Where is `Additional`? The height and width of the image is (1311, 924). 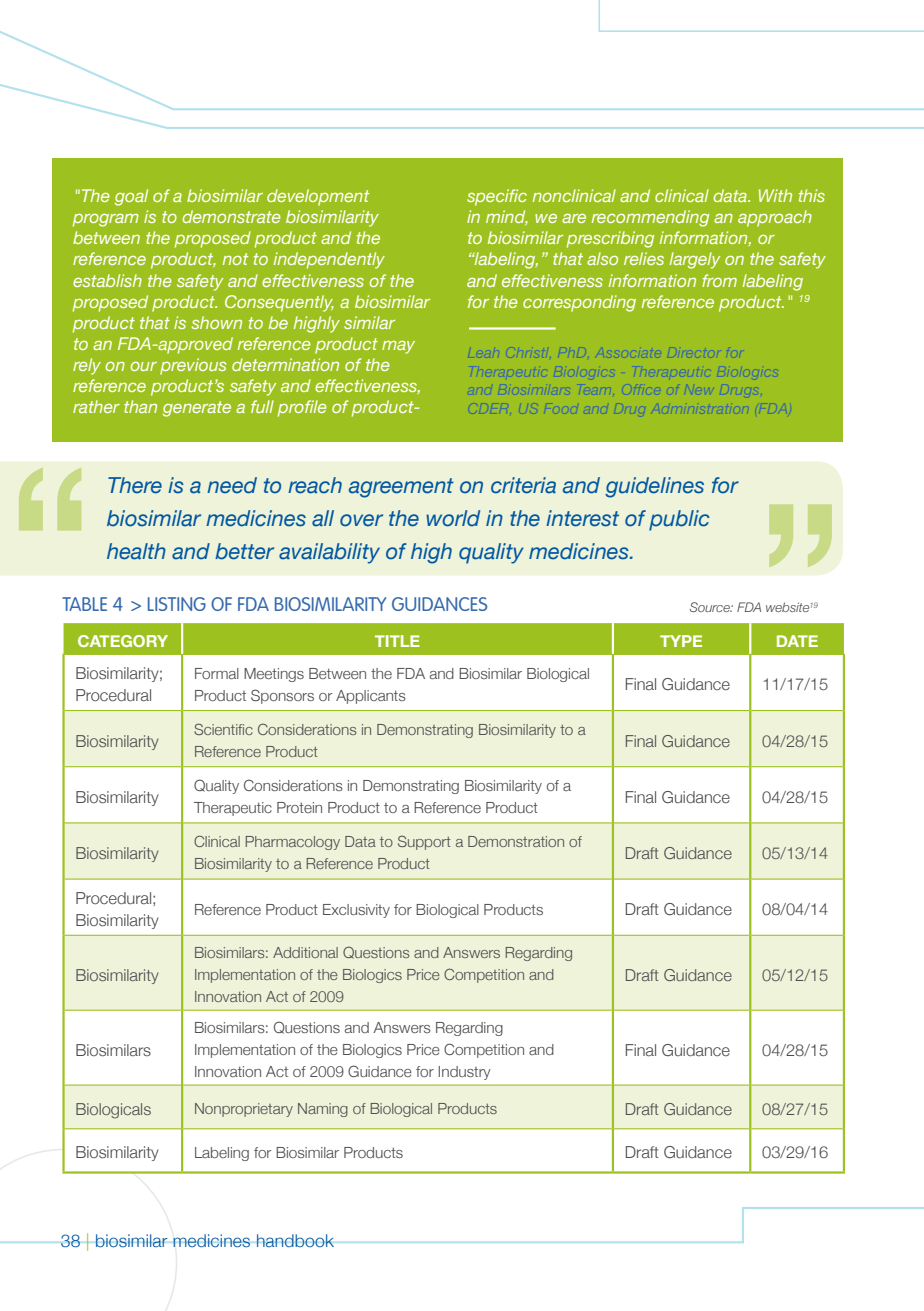
Additional is located at coordinates (305, 952).
